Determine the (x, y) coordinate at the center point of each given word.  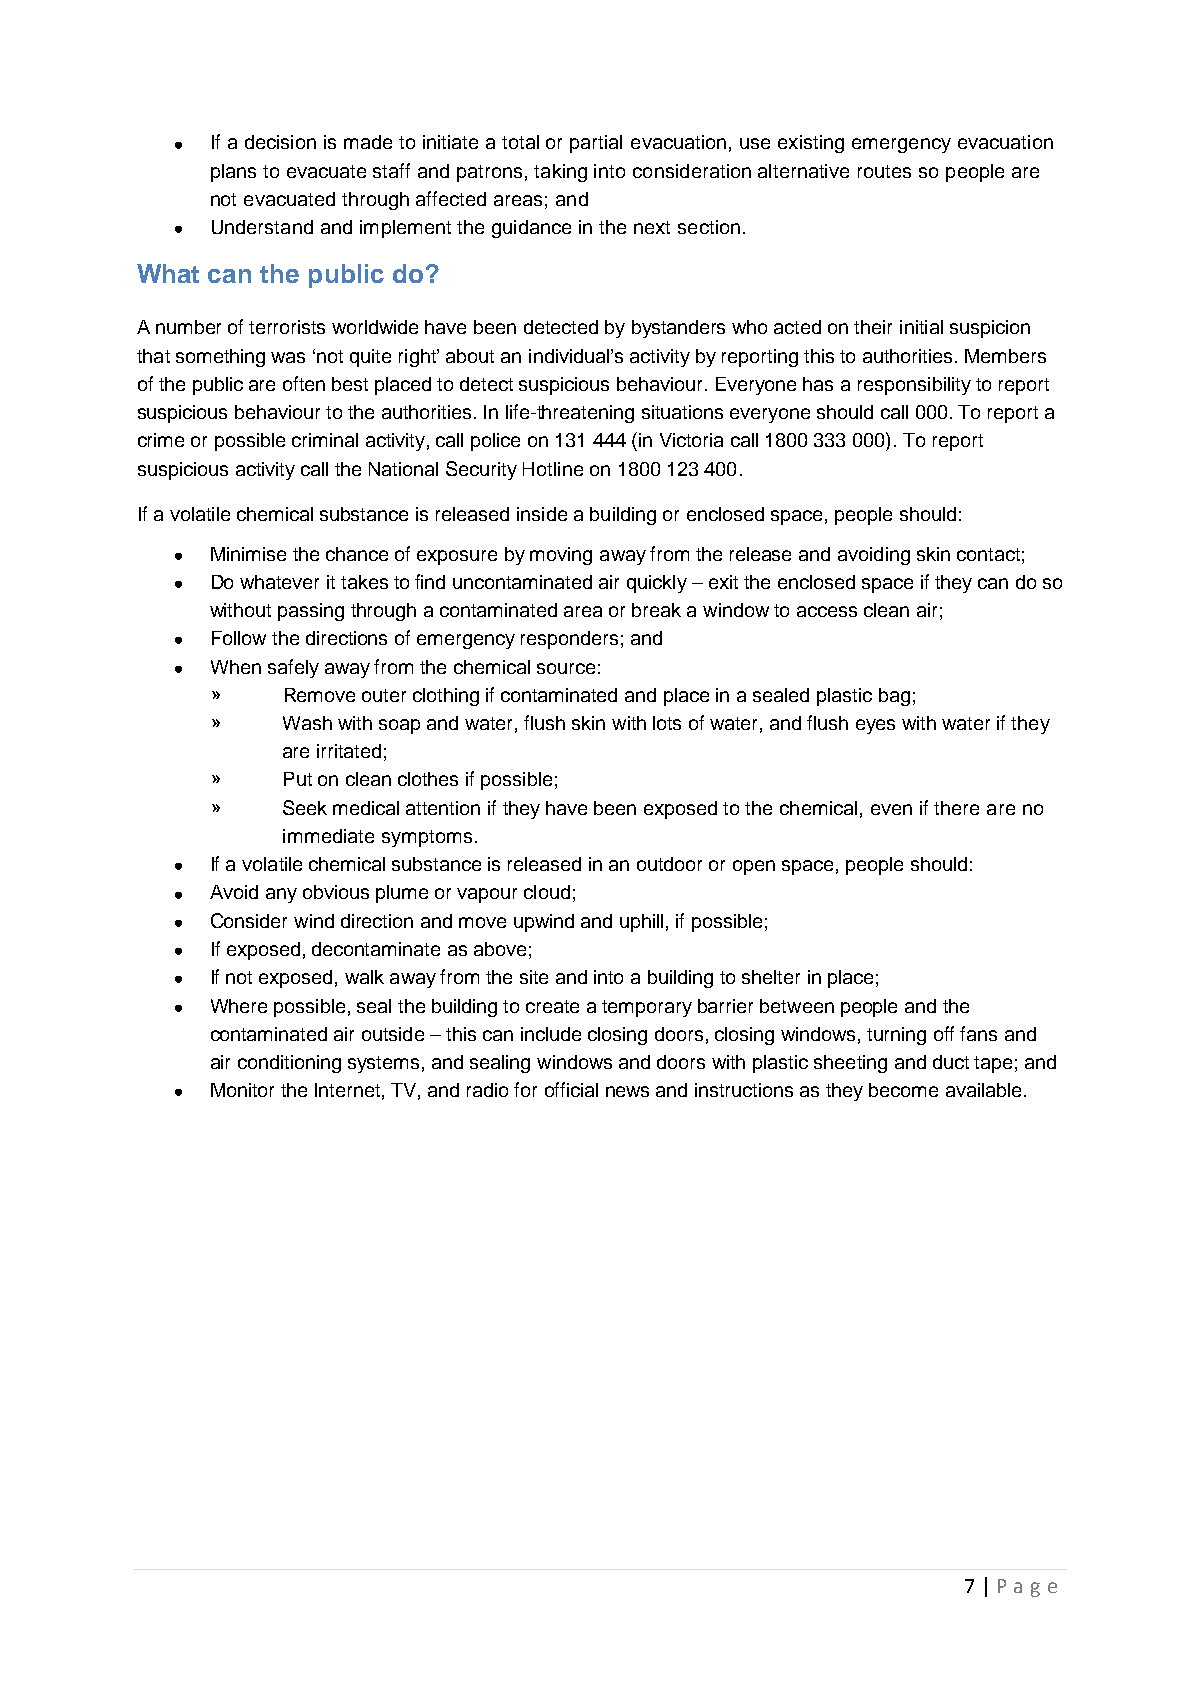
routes (884, 171)
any (281, 895)
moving (561, 556)
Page (1027, 1588)
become (903, 1090)
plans (233, 173)
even (891, 809)
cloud (547, 892)
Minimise (248, 554)
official (571, 1089)
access (827, 611)
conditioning (289, 1064)
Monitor (242, 1090)
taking (560, 173)
